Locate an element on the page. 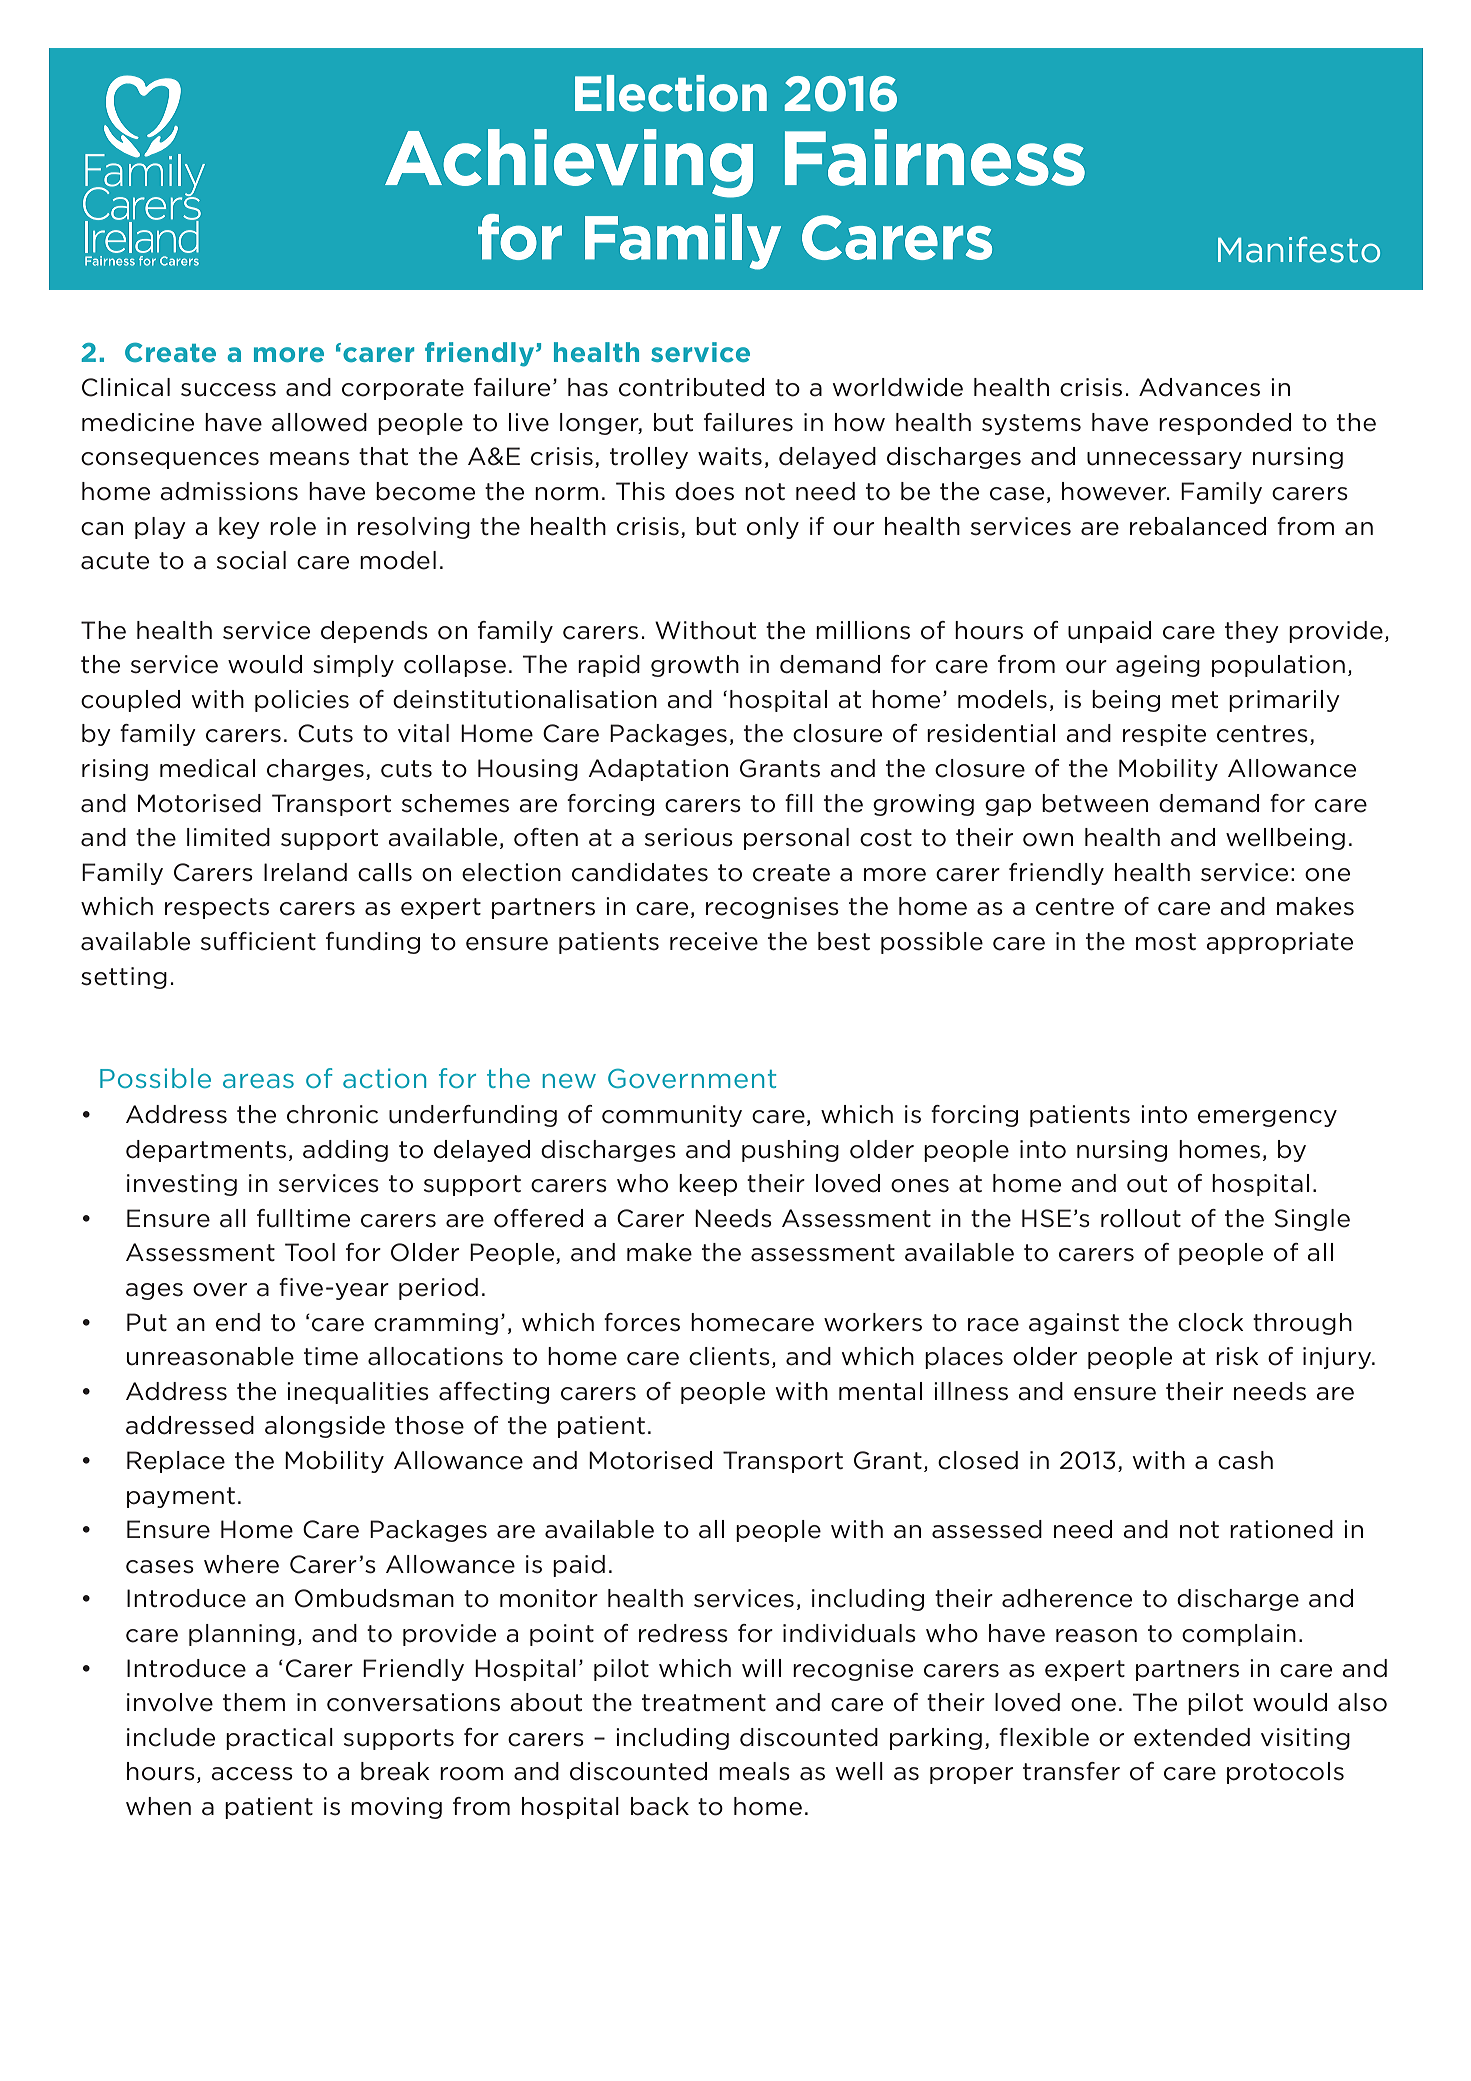  most is located at coordinates (1166, 942).
